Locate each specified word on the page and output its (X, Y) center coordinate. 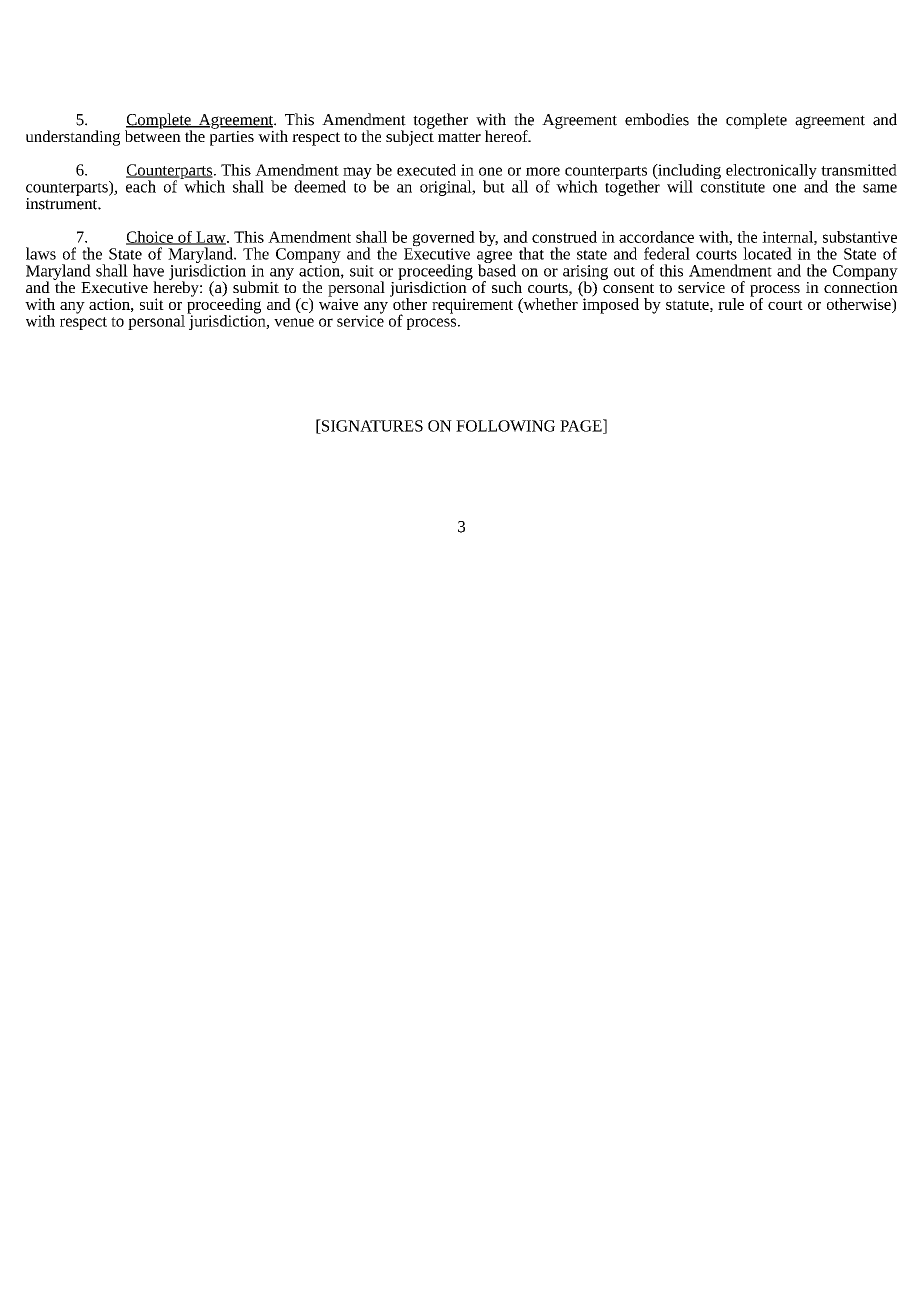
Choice (150, 238)
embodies (657, 119)
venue (294, 322)
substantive (860, 237)
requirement (472, 306)
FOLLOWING (505, 426)
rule (731, 304)
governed (442, 240)
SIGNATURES (371, 426)
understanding (73, 138)
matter (459, 137)
